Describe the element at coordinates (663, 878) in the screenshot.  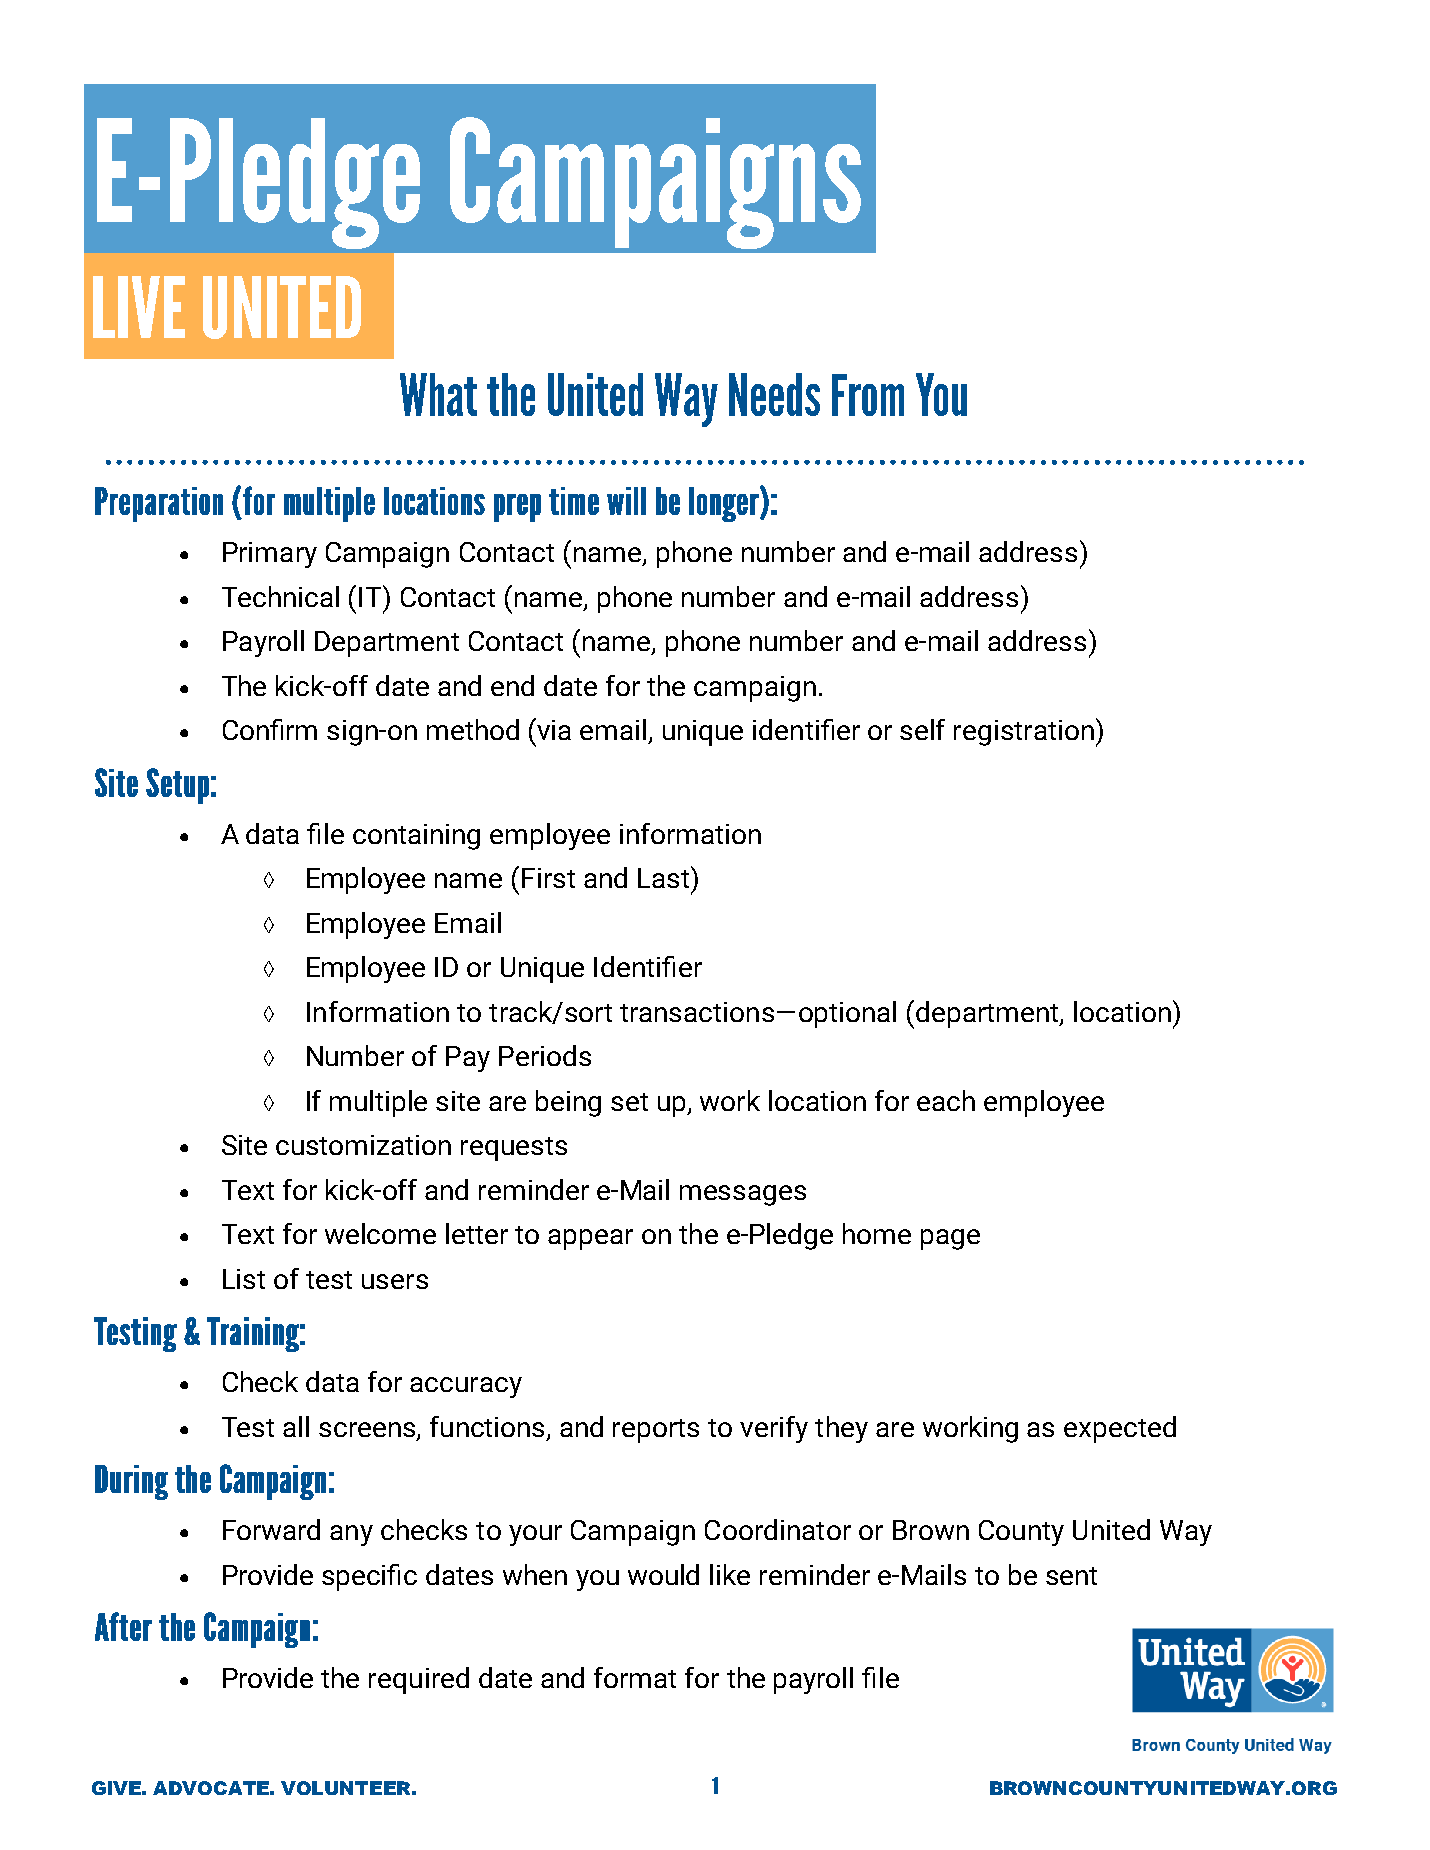
I see `Last` at that location.
